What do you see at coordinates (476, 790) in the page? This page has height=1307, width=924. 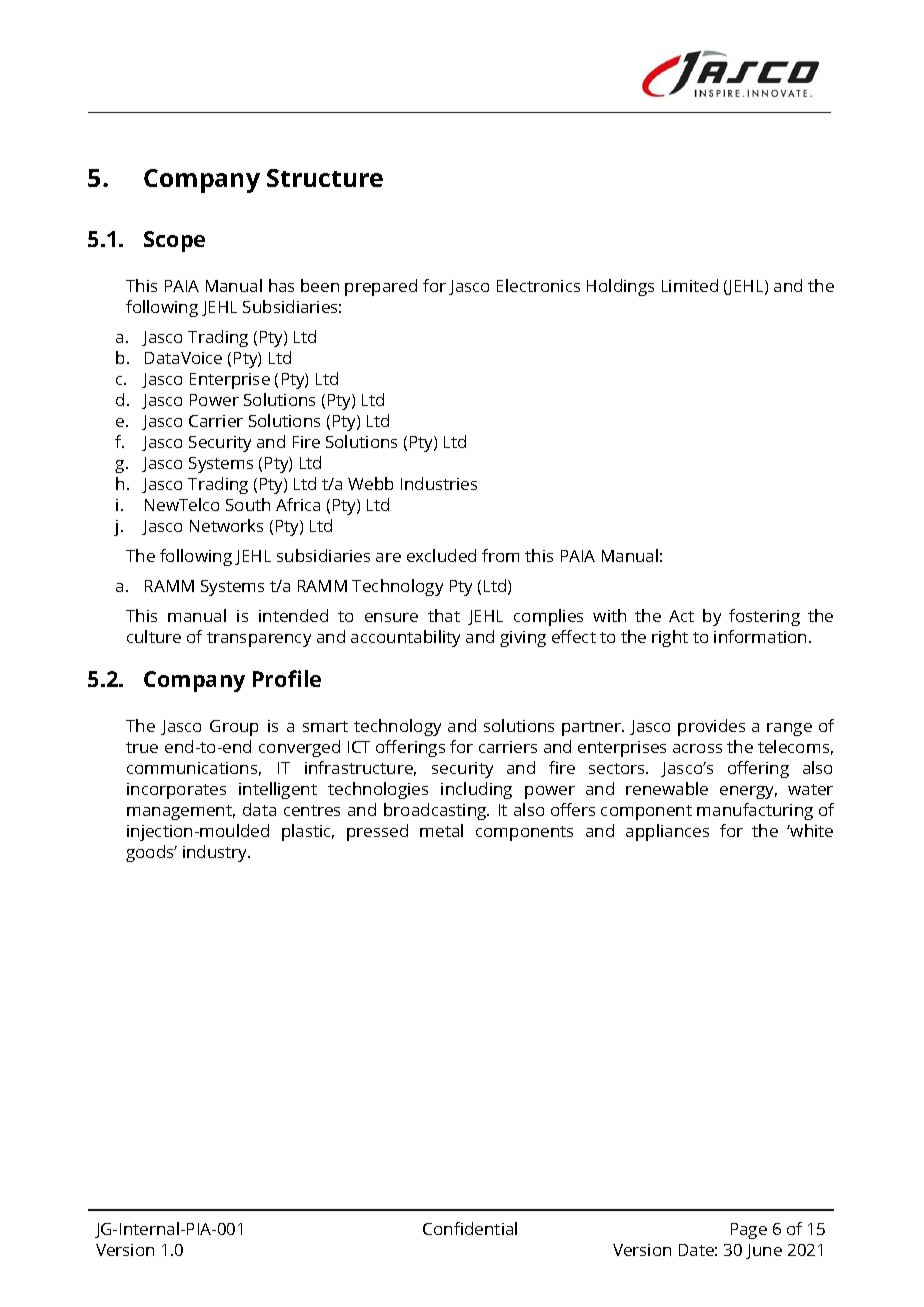 I see `including` at bounding box center [476, 790].
